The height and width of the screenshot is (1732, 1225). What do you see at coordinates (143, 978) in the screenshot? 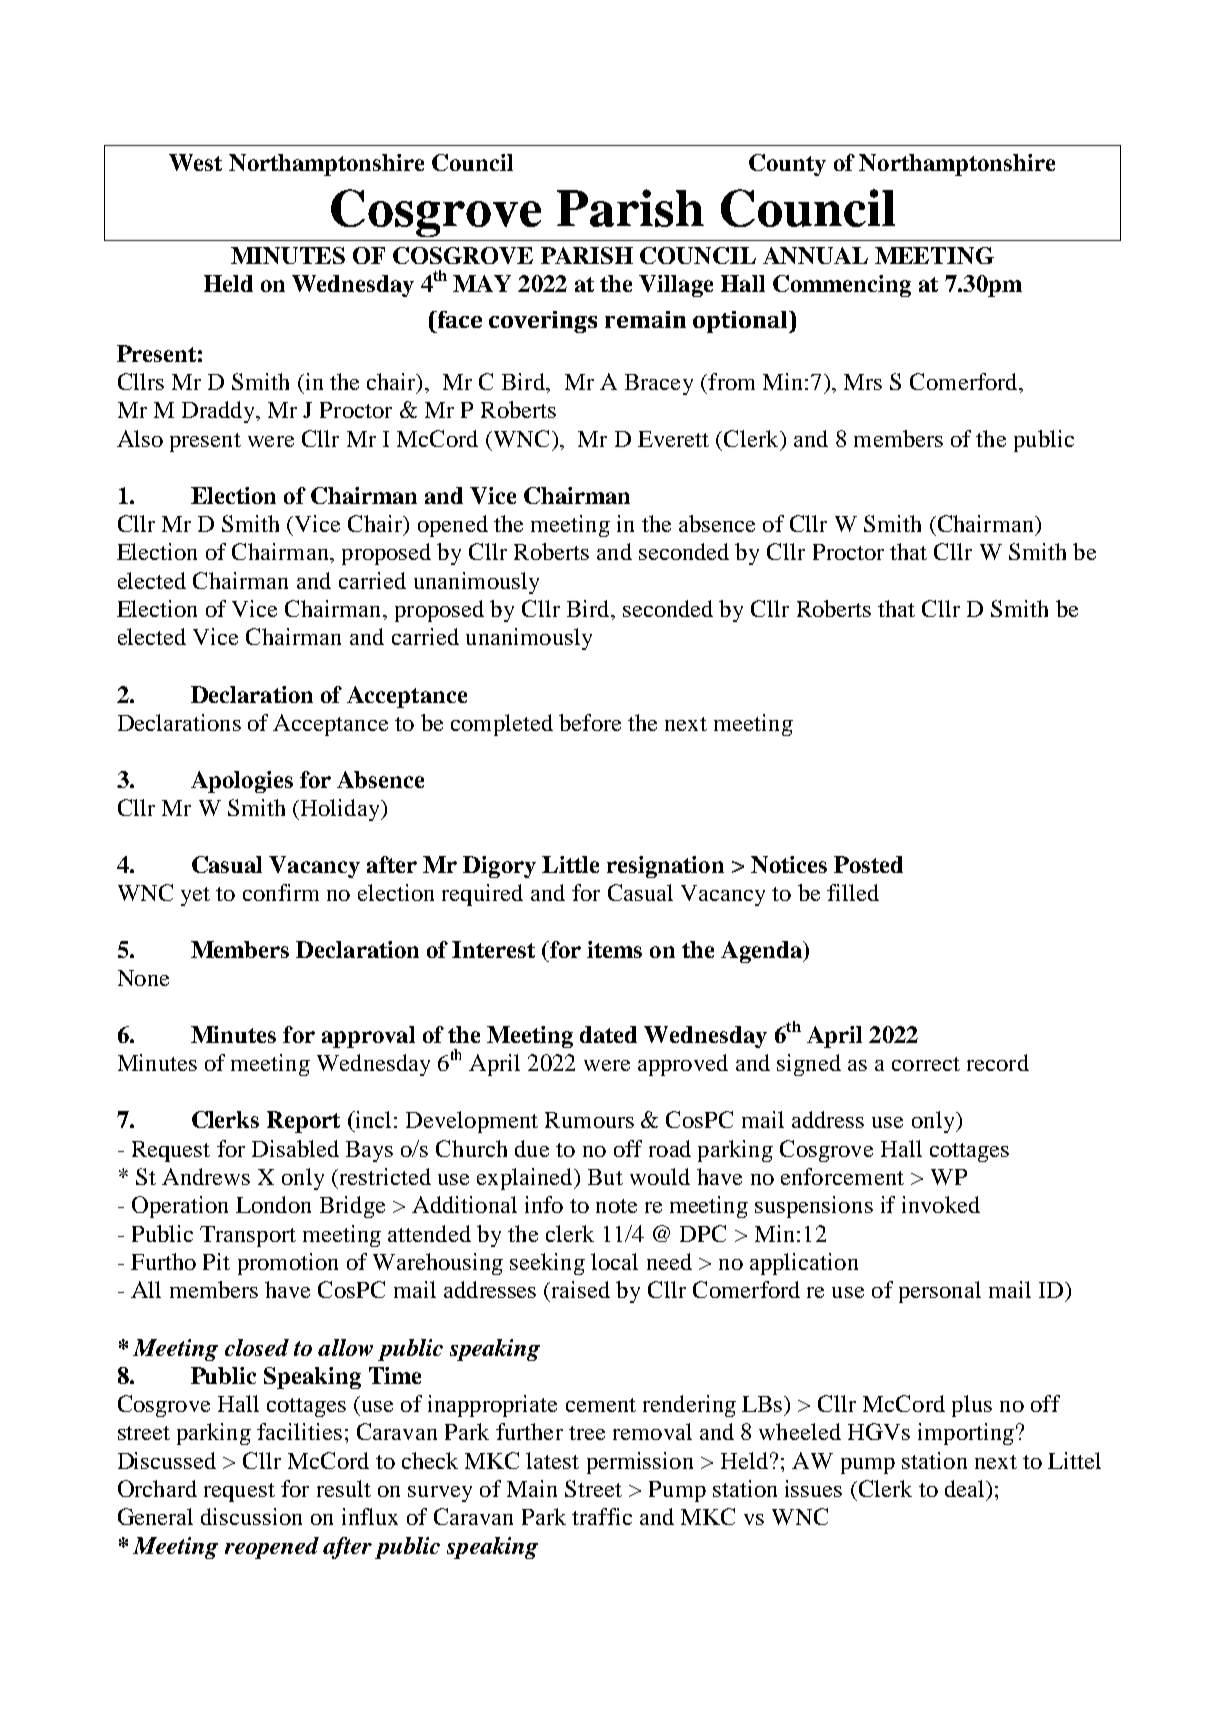
I see `None` at bounding box center [143, 978].
